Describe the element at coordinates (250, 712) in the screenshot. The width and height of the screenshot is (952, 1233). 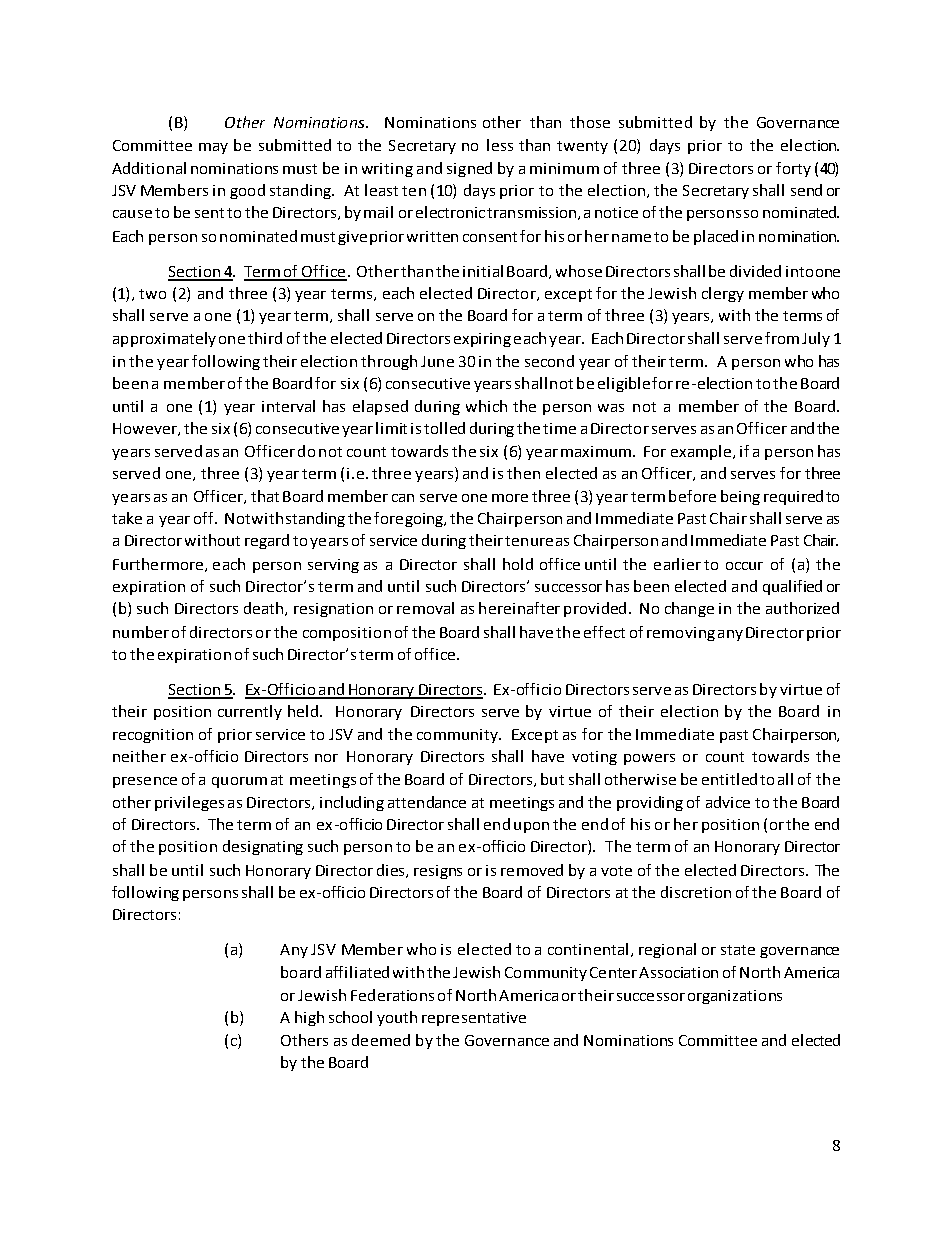
I see `currently` at that location.
